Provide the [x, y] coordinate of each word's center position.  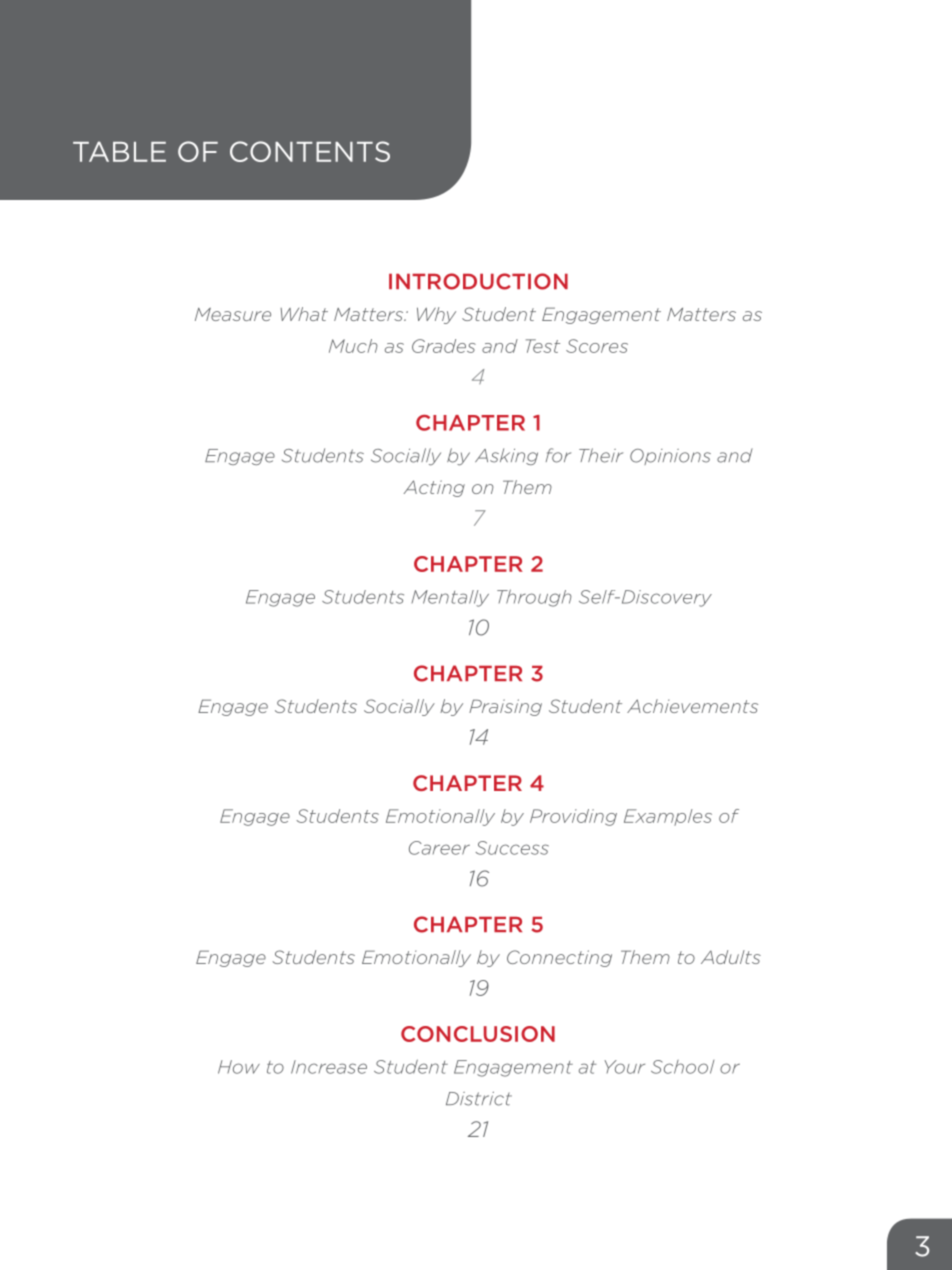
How [239, 1067]
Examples [668, 817]
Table [119, 151]
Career [439, 848]
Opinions [670, 457]
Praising [505, 707]
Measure [233, 314]
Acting [434, 488]
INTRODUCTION [478, 281]
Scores [597, 346]
